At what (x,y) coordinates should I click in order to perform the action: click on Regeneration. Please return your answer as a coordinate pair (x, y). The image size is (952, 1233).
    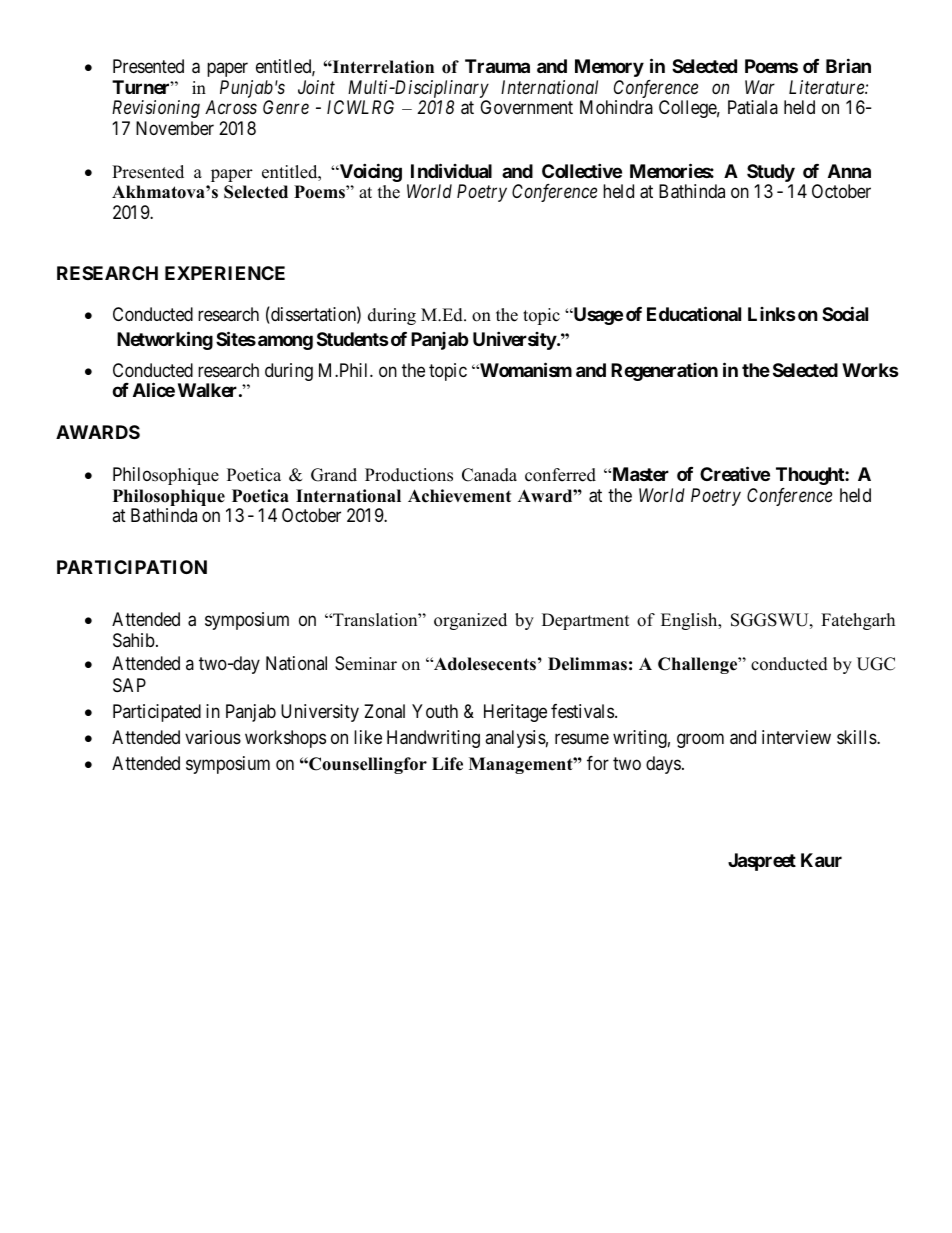
    Looking at the image, I should click on (664, 372).
